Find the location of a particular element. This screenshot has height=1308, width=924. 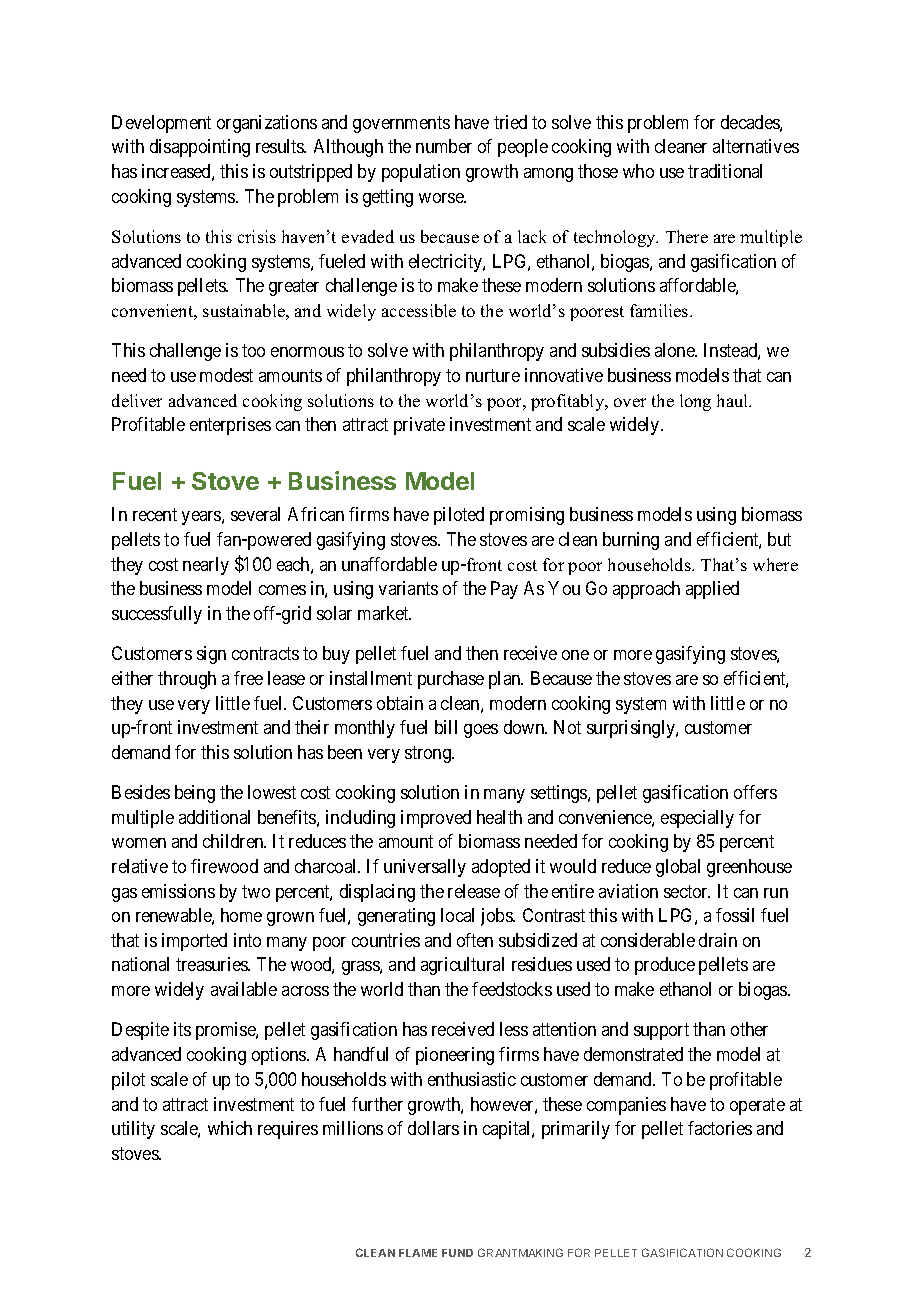

number is located at coordinates (444, 146).
